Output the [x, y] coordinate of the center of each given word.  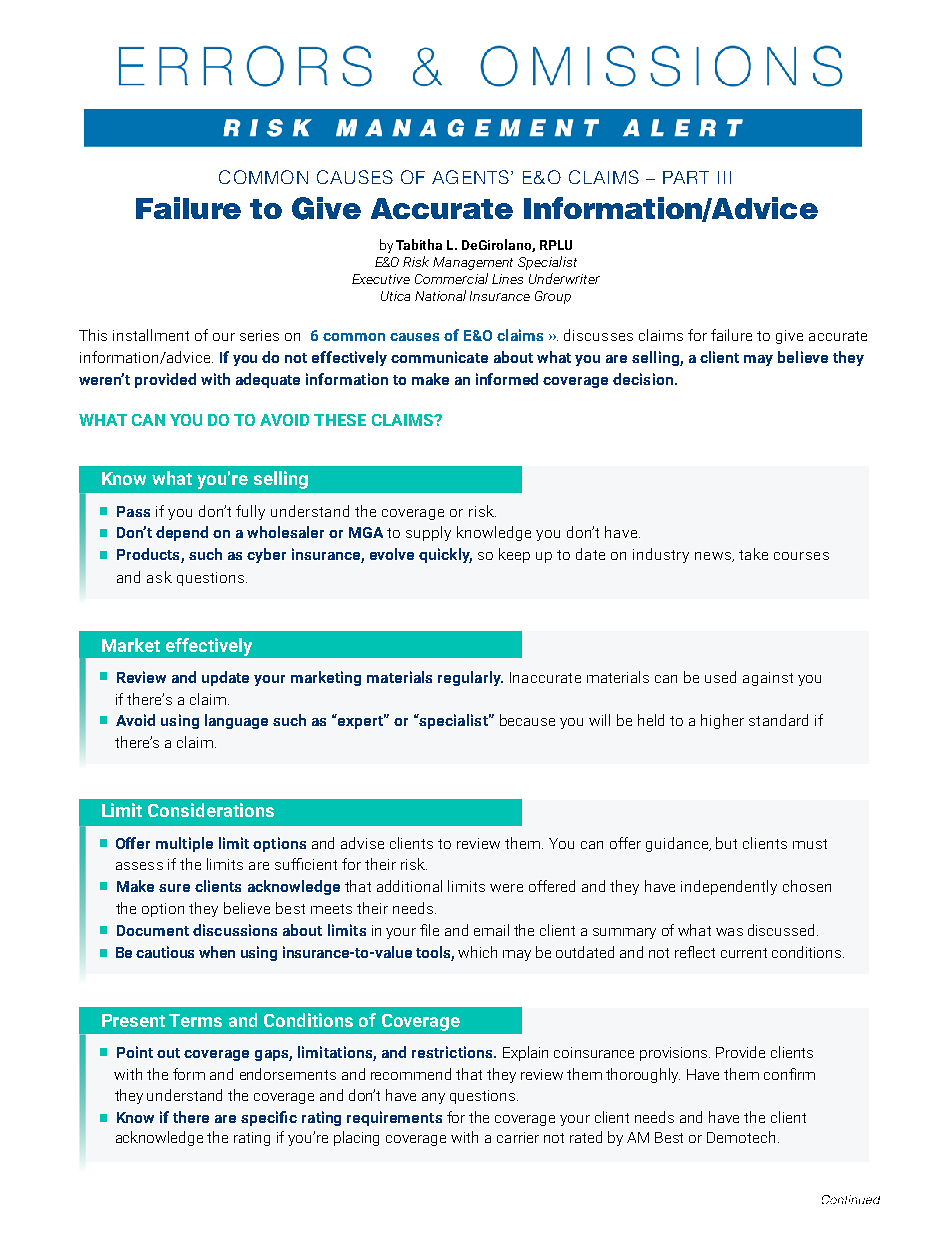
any [433, 1098]
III [724, 177]
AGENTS [470, 177]
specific [269, 1118]
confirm [789, 1074]
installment [151, 335]
